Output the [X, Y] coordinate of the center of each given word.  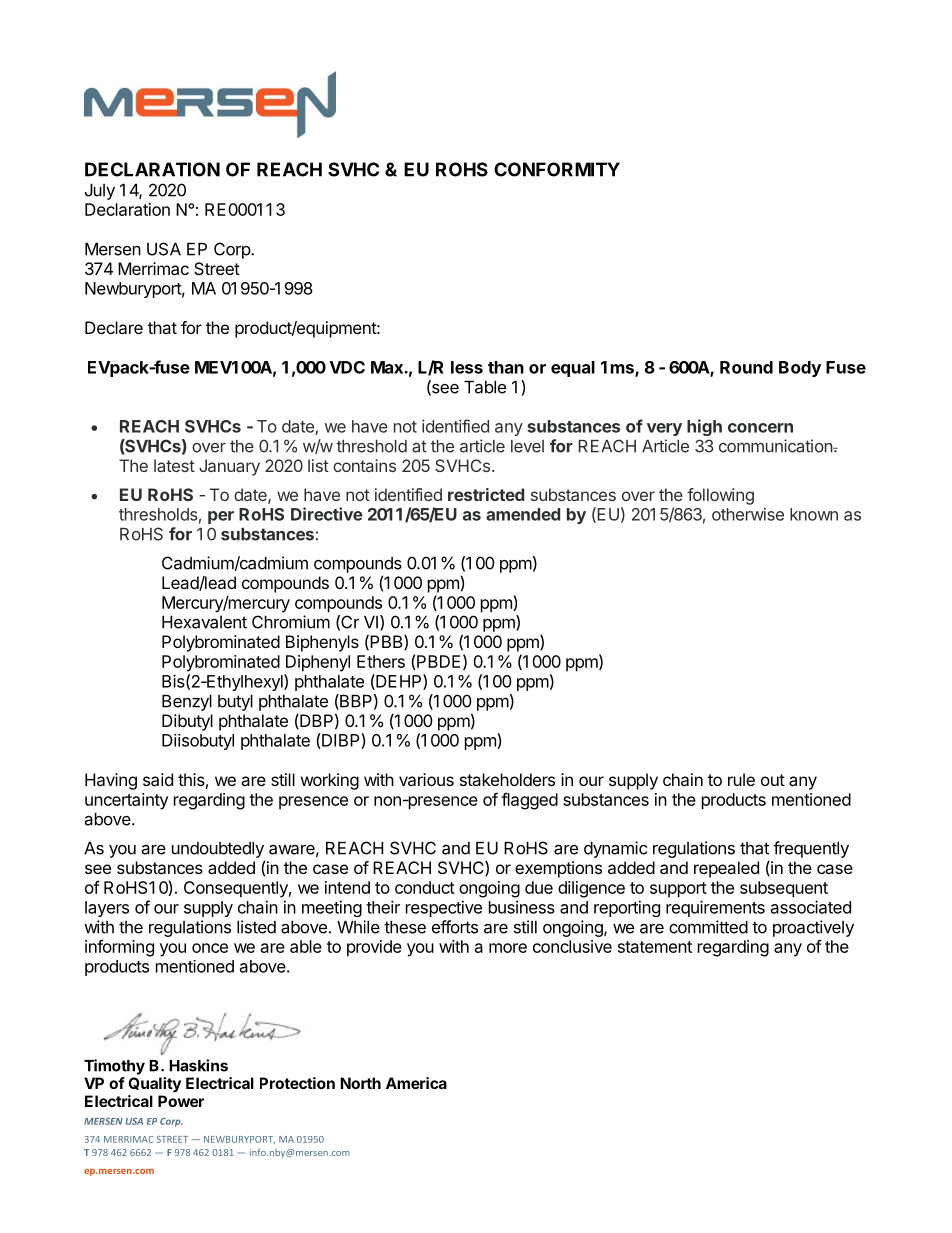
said [158, 779]
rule [741, 779]
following [720, 496]
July [100, 192]
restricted [486, 494]
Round [746, 367]
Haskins [198, 1065]
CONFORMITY [557, 169]
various [426, 779]
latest [174, 465]
